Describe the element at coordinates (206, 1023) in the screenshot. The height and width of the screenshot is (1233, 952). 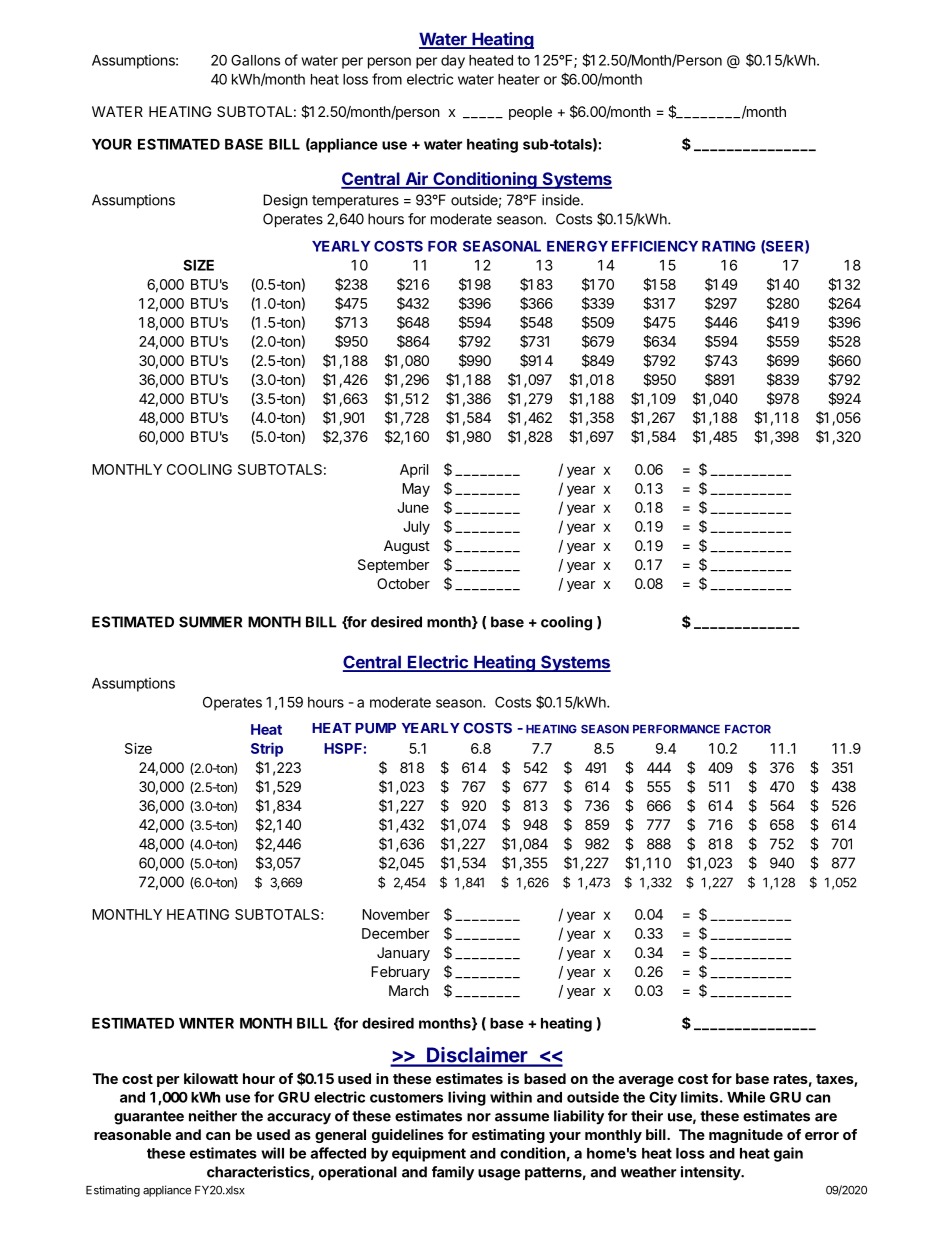
I see `WINTER` at that location.
